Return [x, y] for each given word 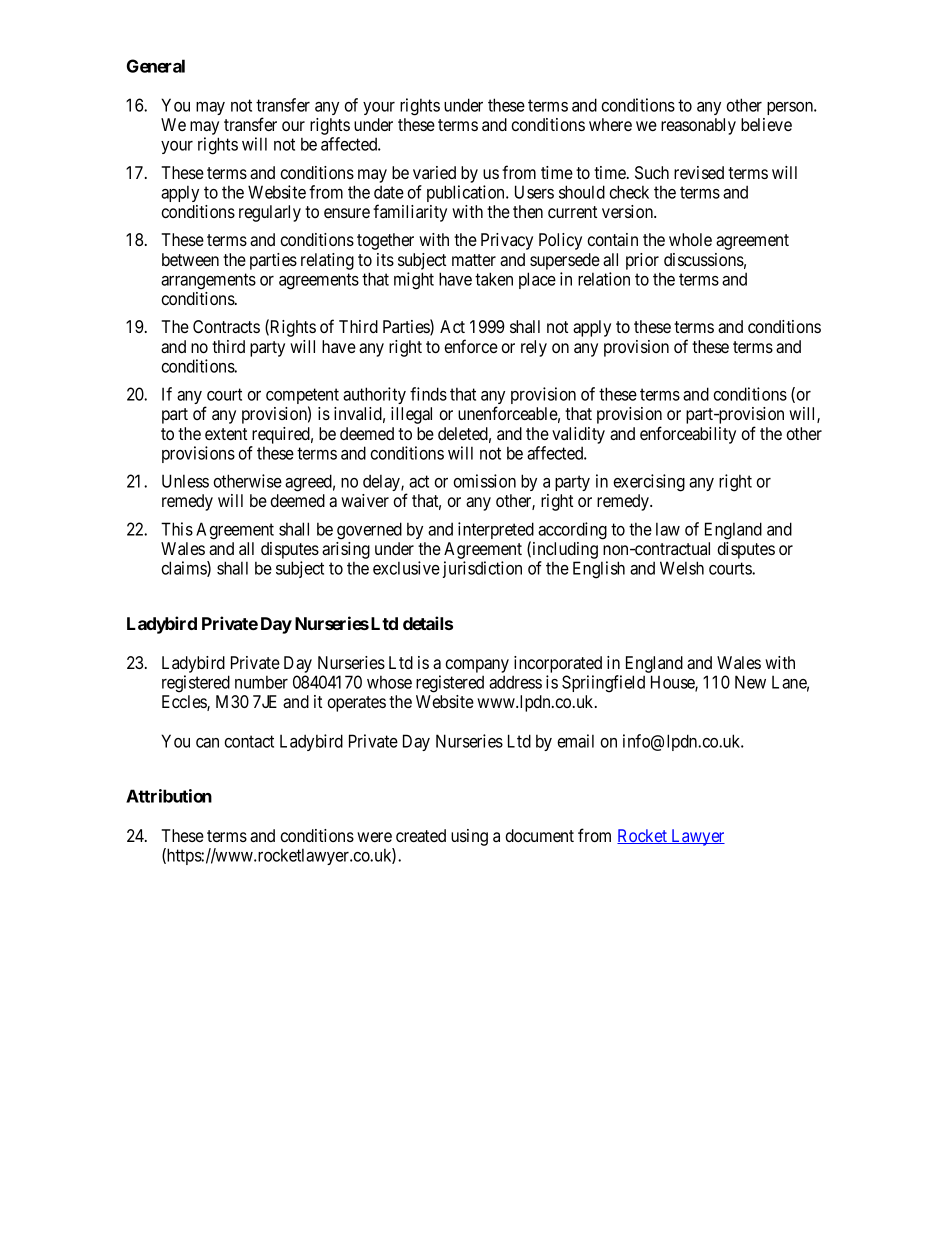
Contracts [226, 326]
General [156, 66]
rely [534, 348]
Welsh [682, 568]
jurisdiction [482, 569]
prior [642, 261]
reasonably [698, 126]
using [469, 837]
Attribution [169, 796]
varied [434, 172]
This [177, 529]
